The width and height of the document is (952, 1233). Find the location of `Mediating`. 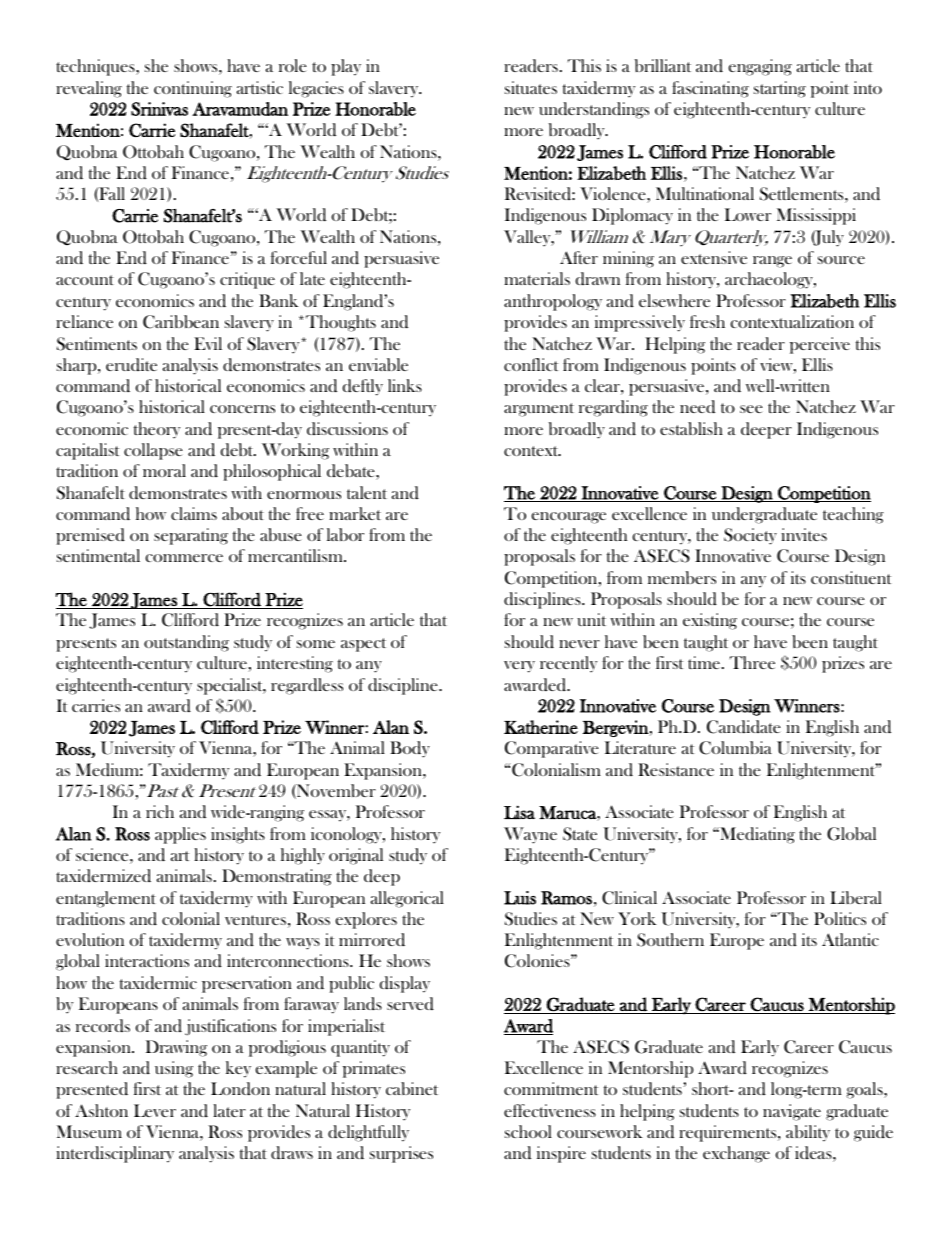

Mediating is located at coordinates (756, 835).
